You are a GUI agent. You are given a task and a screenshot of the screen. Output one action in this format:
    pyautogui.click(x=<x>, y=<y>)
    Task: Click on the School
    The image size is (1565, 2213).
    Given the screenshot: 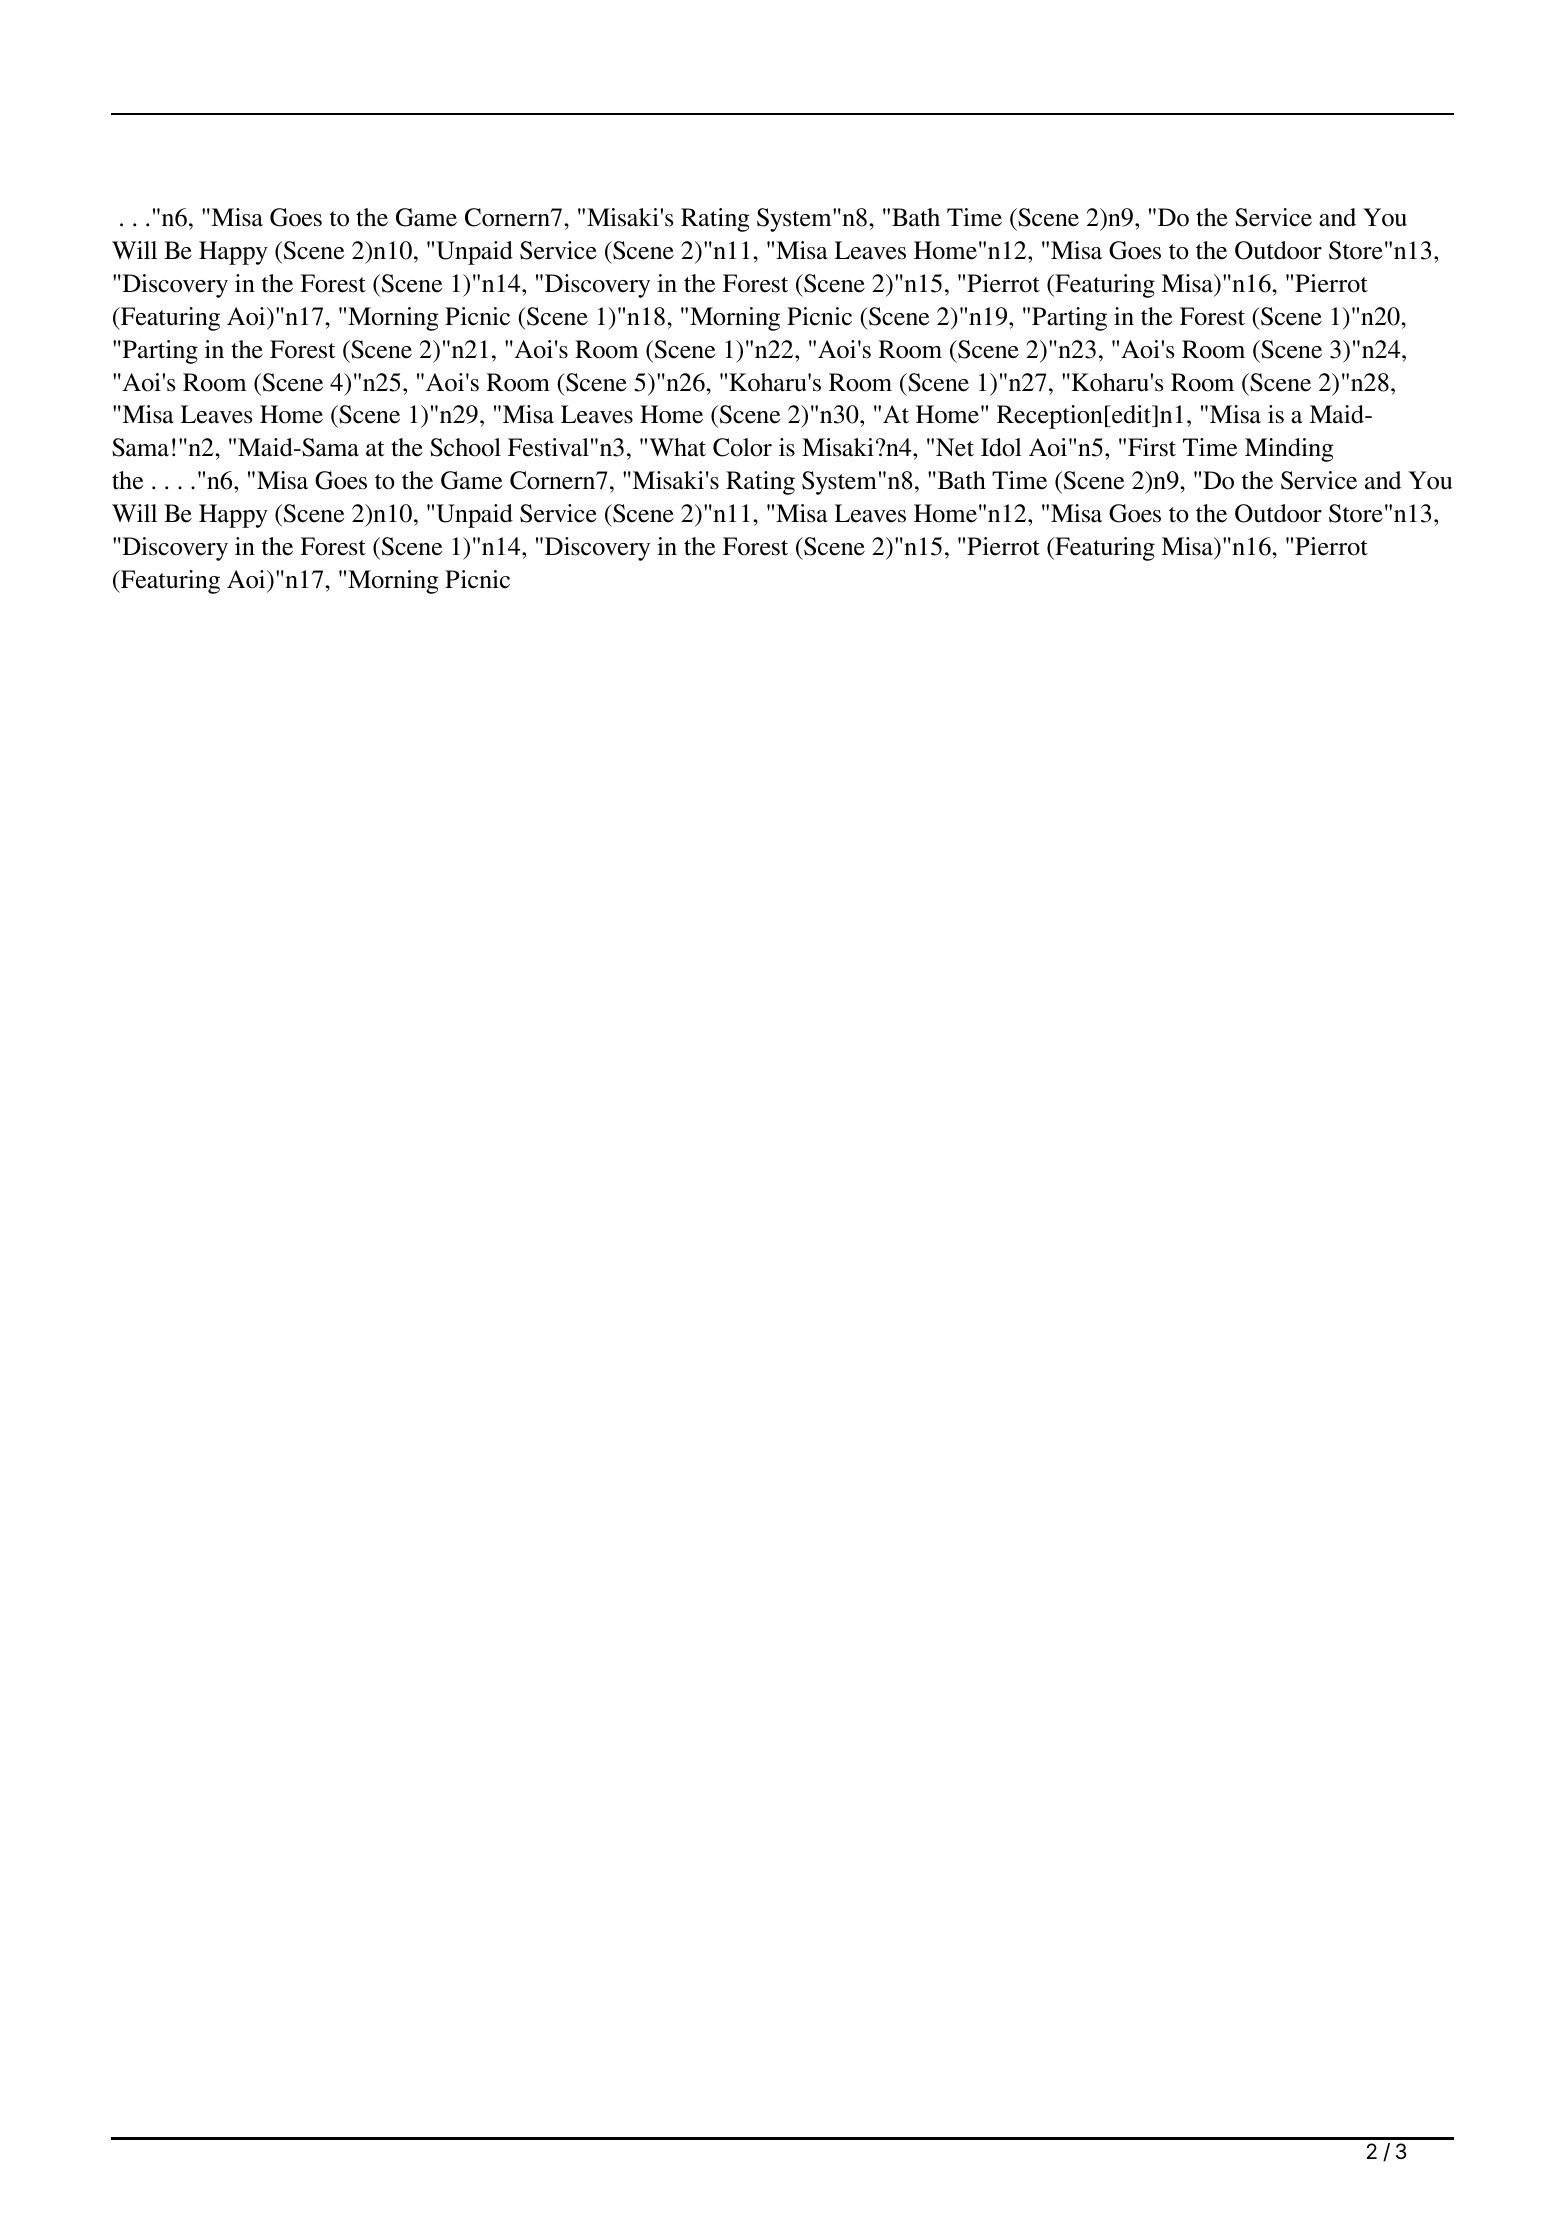 What is the action you would take?
    pyautogui.click(x=465, y=447)
